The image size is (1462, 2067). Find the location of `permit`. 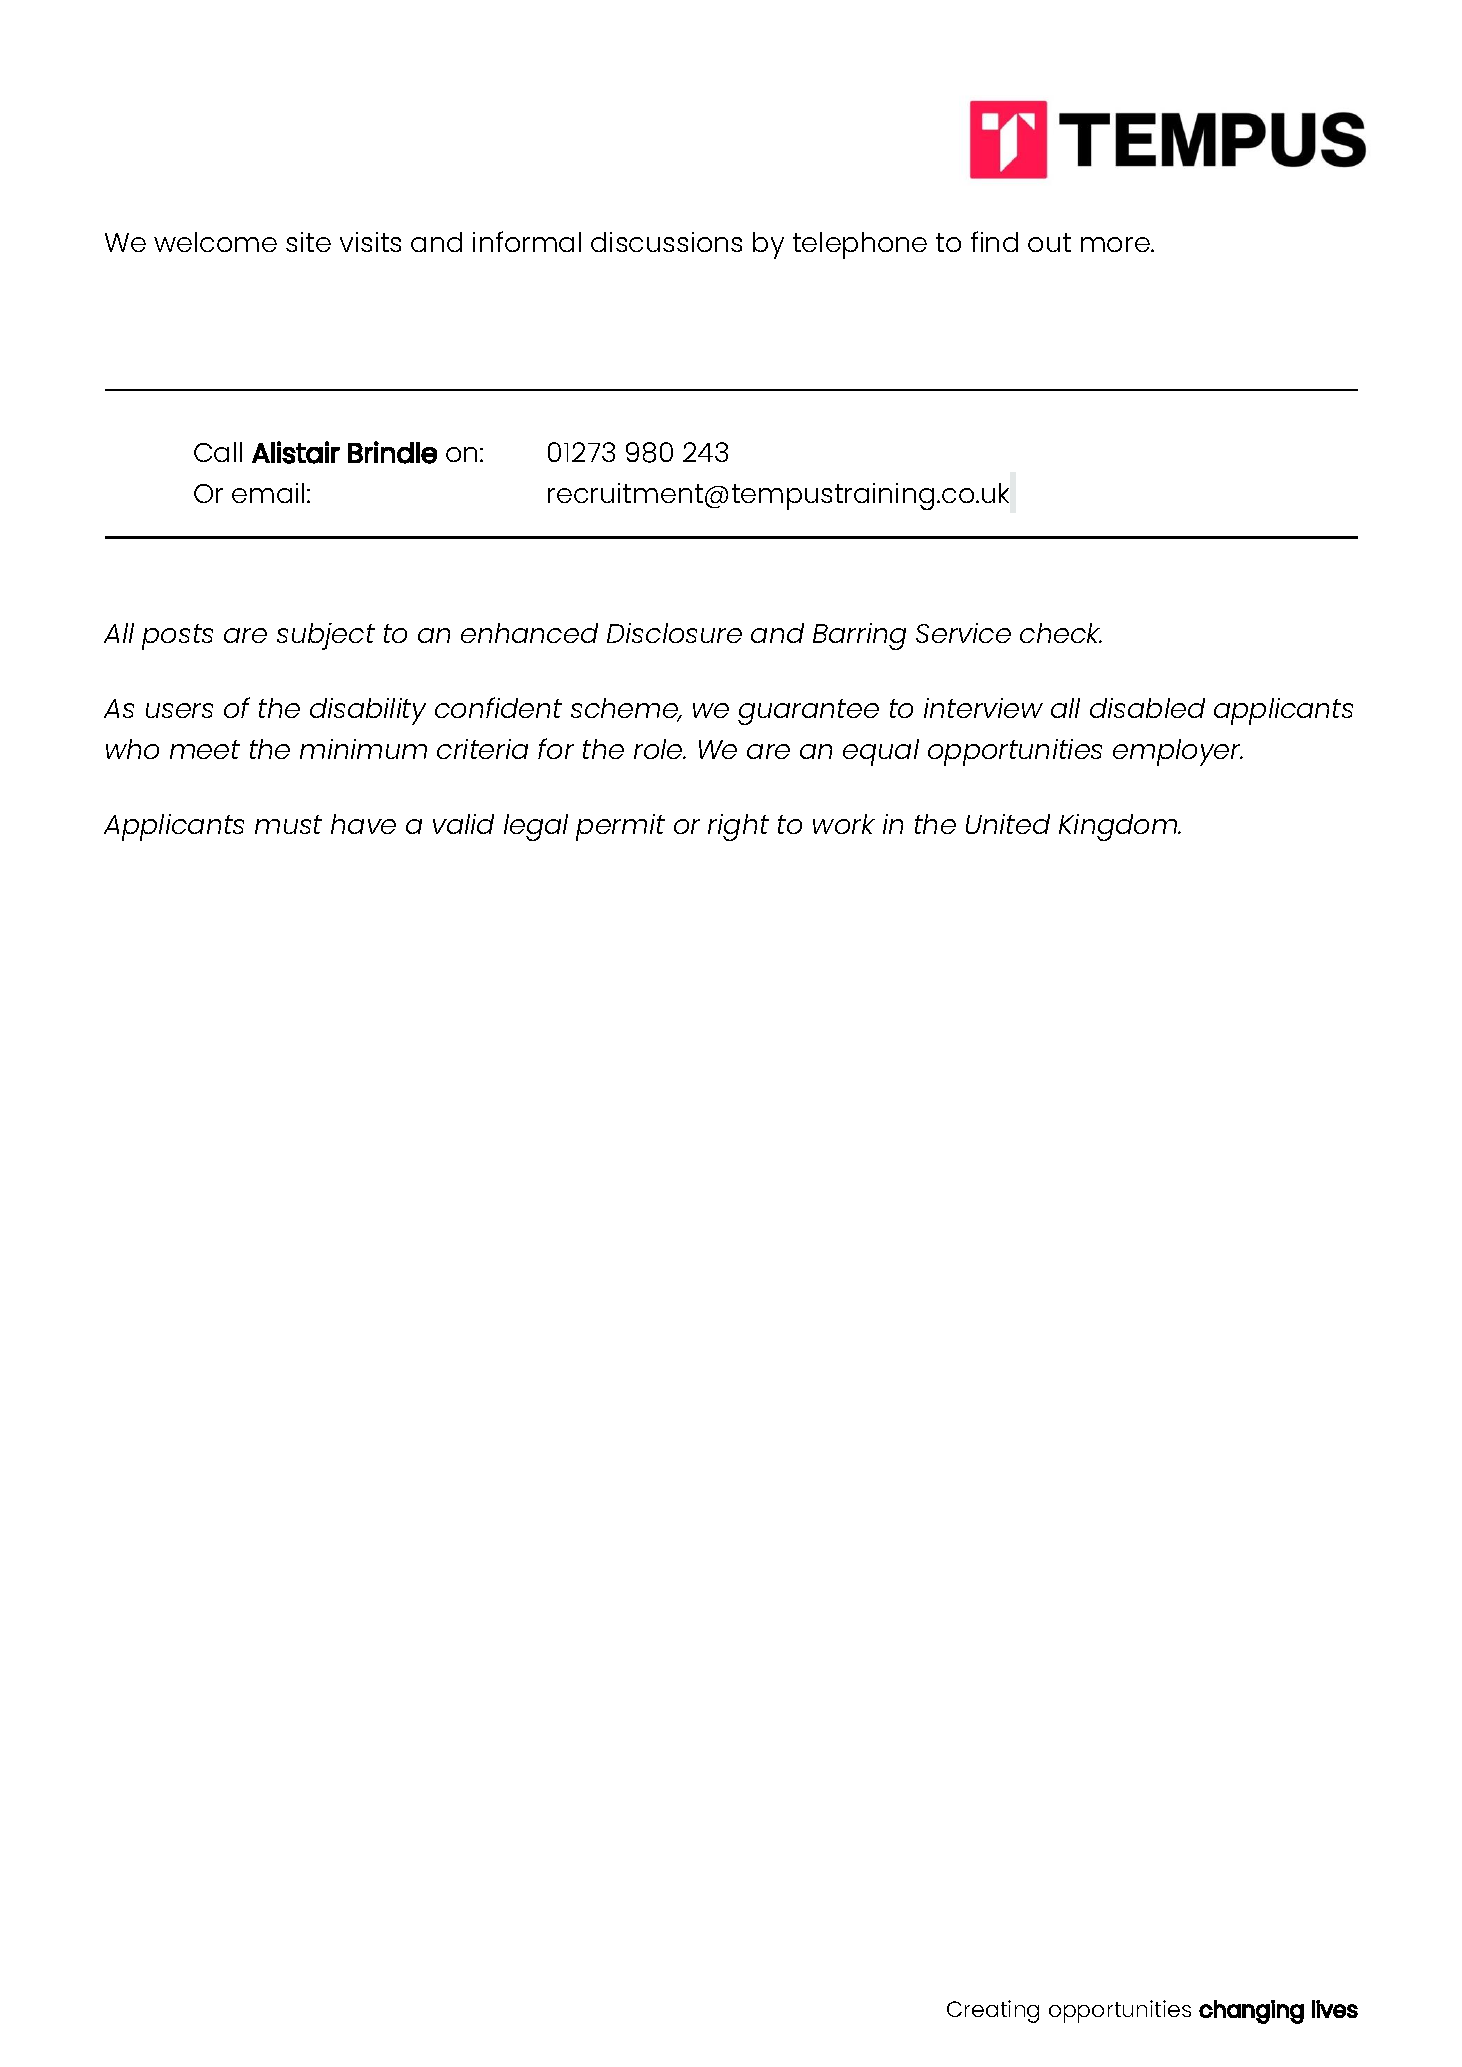

permit is located at coordinates (620, 827).
